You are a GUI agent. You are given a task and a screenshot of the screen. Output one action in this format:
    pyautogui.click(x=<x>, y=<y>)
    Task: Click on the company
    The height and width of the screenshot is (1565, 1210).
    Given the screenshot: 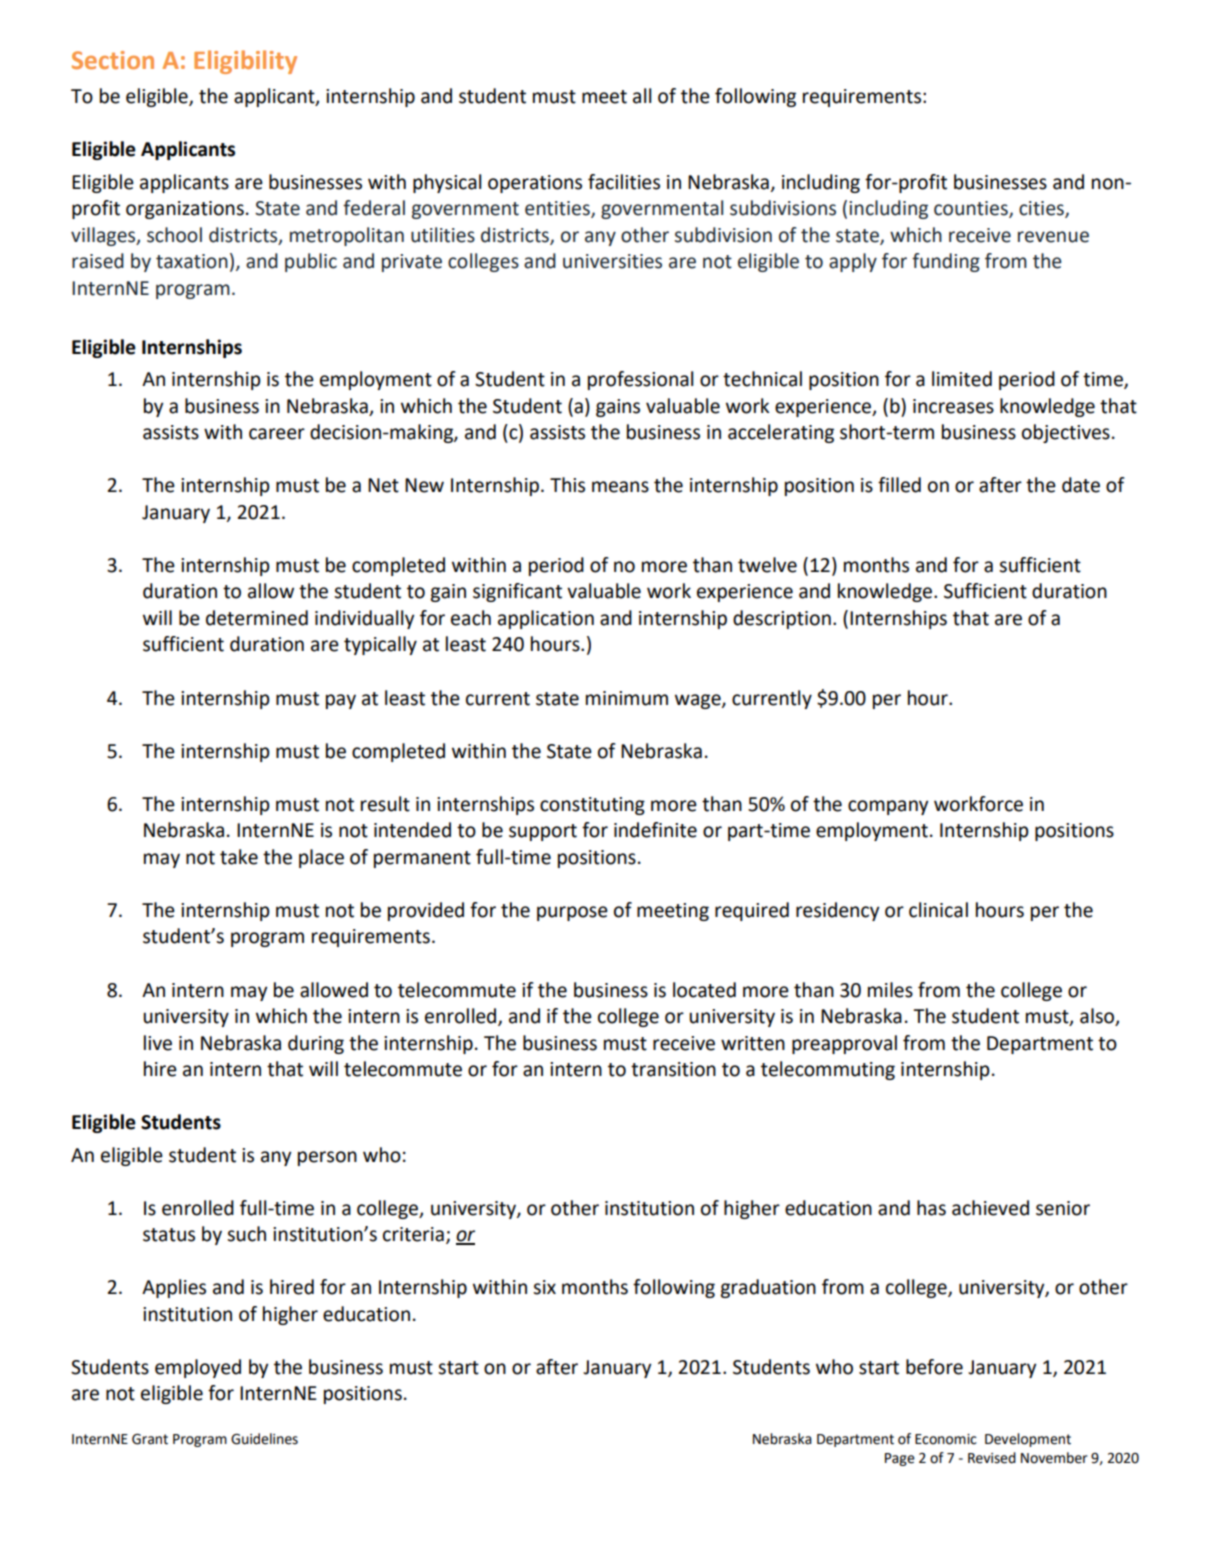 What is the action you would take?
    pyautogui.click(x=888, y=807)
